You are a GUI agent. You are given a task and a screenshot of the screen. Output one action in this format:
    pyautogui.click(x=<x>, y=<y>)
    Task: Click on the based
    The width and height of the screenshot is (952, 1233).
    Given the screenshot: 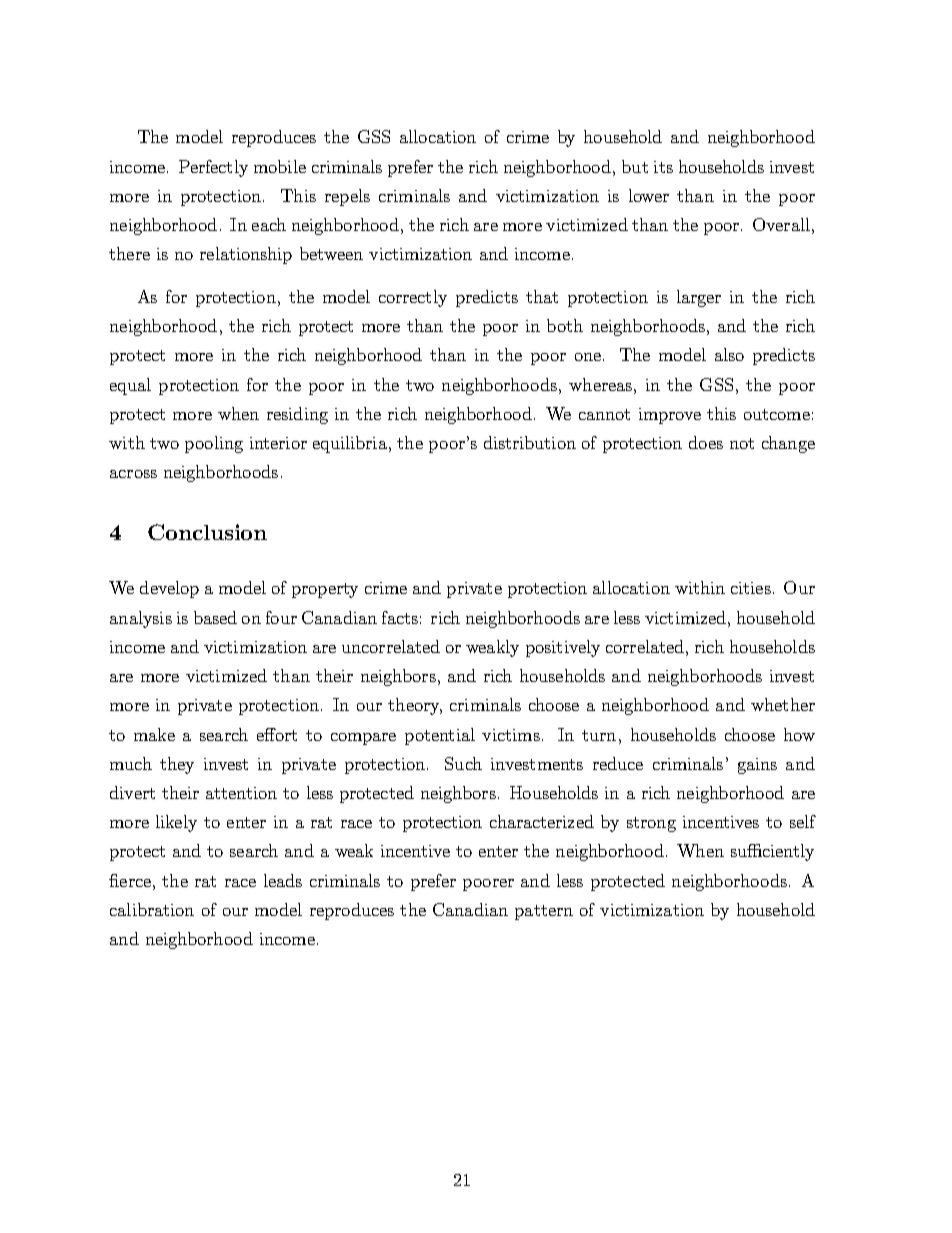 What is the action you would take?
    pyautogui.click(x=215, y=617)
